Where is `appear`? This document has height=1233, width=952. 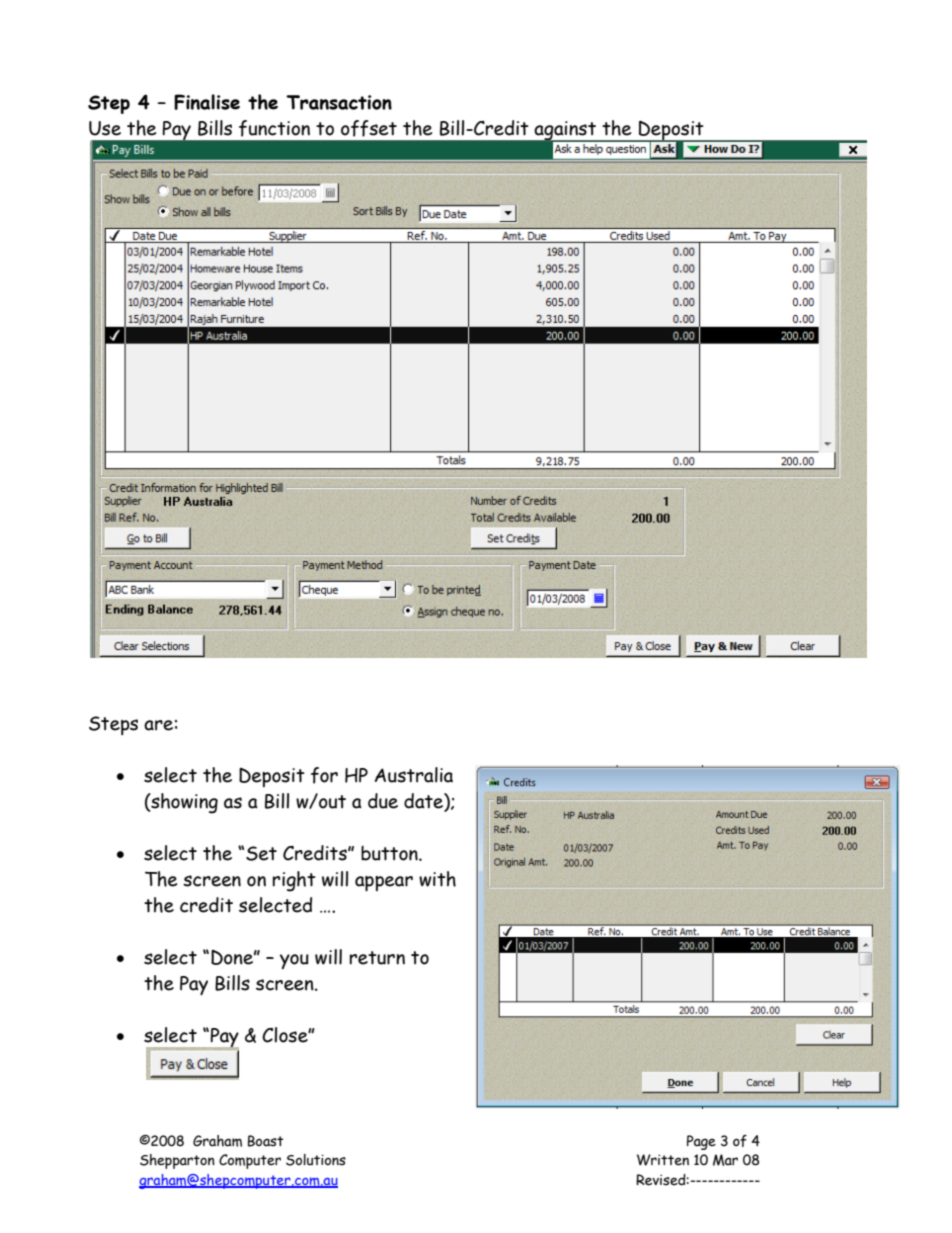 appear is located at coordinates (384, 883).
